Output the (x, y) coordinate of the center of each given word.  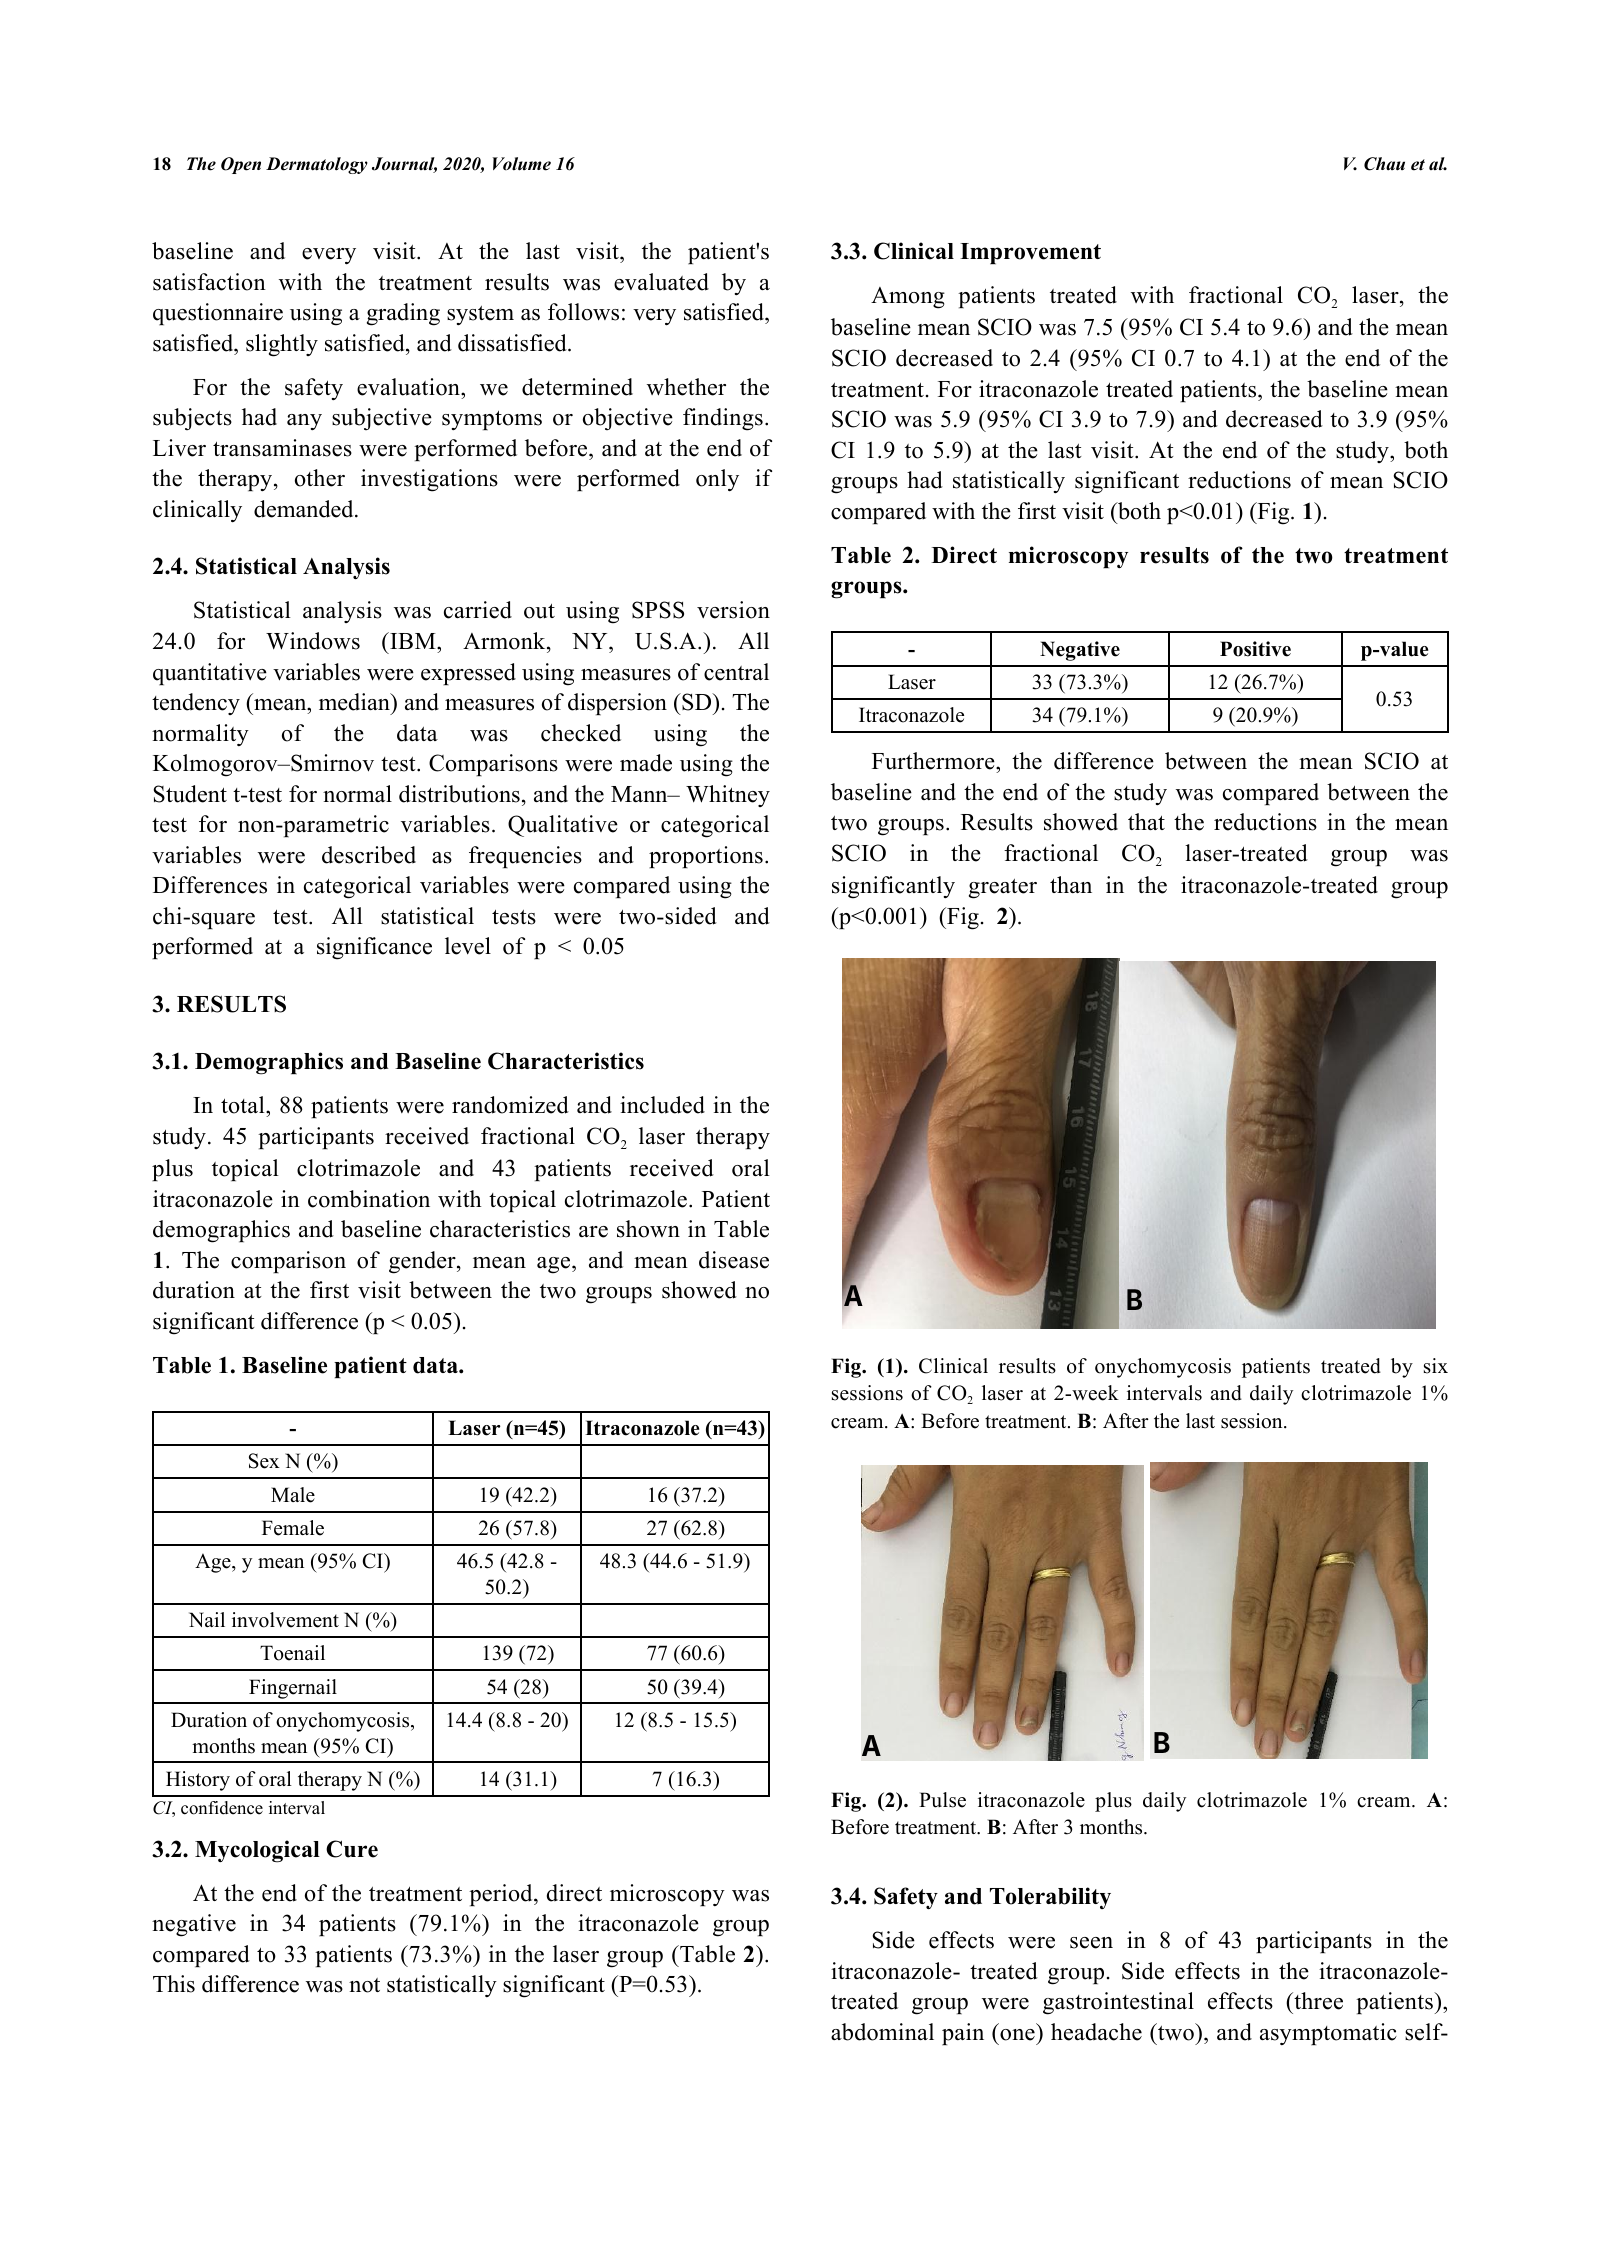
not (364, 1985)
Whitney (728, 796)
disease (734, 1260)
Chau (1384, 164)
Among (908, 298)
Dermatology (317, 165)
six (1436, 1366)
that (1146, 821)
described (369, 855)
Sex (264, 1461)
